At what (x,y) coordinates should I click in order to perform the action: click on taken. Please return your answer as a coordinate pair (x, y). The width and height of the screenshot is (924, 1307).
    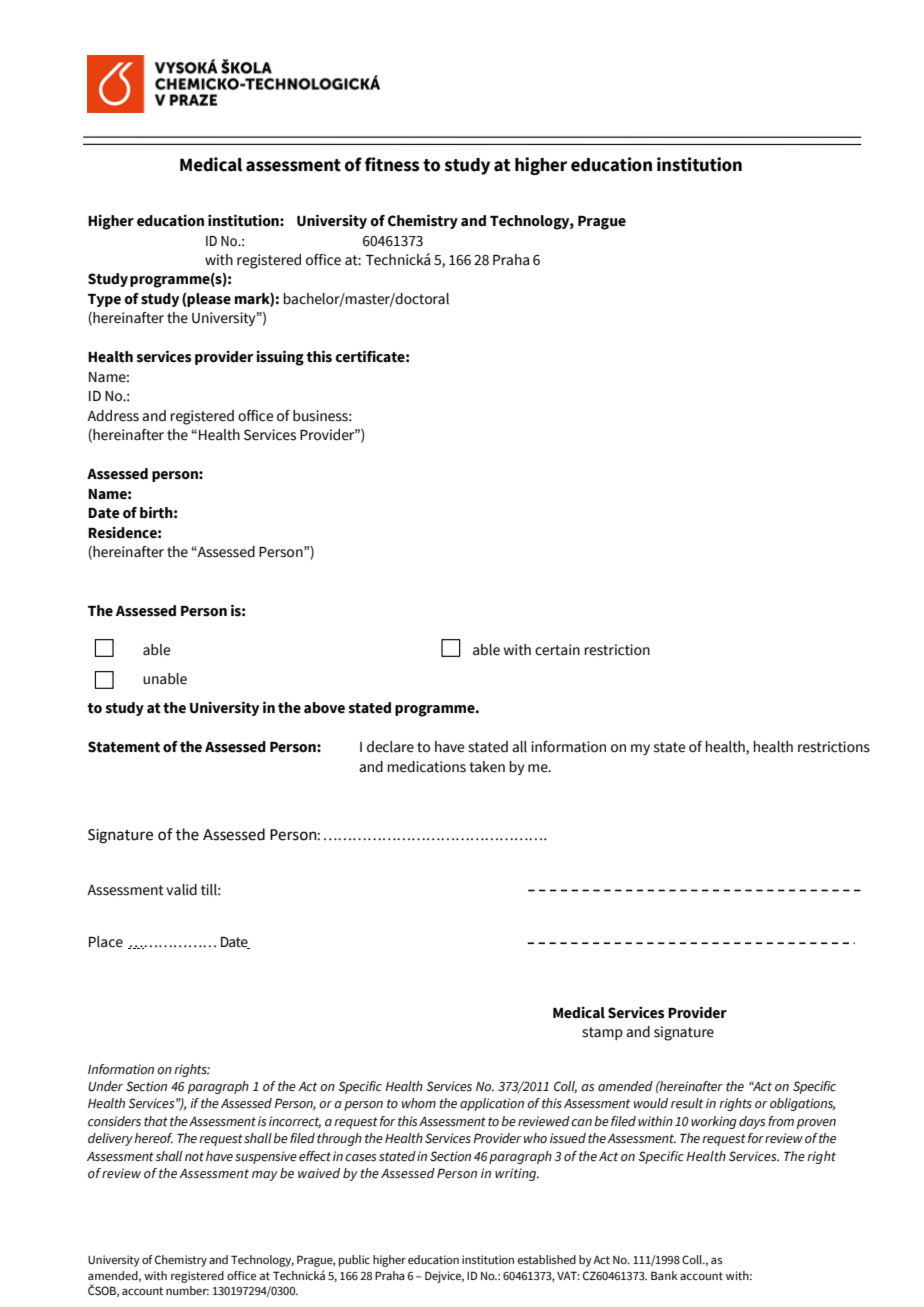
    Looking at the image, I should click on (487, 767).
